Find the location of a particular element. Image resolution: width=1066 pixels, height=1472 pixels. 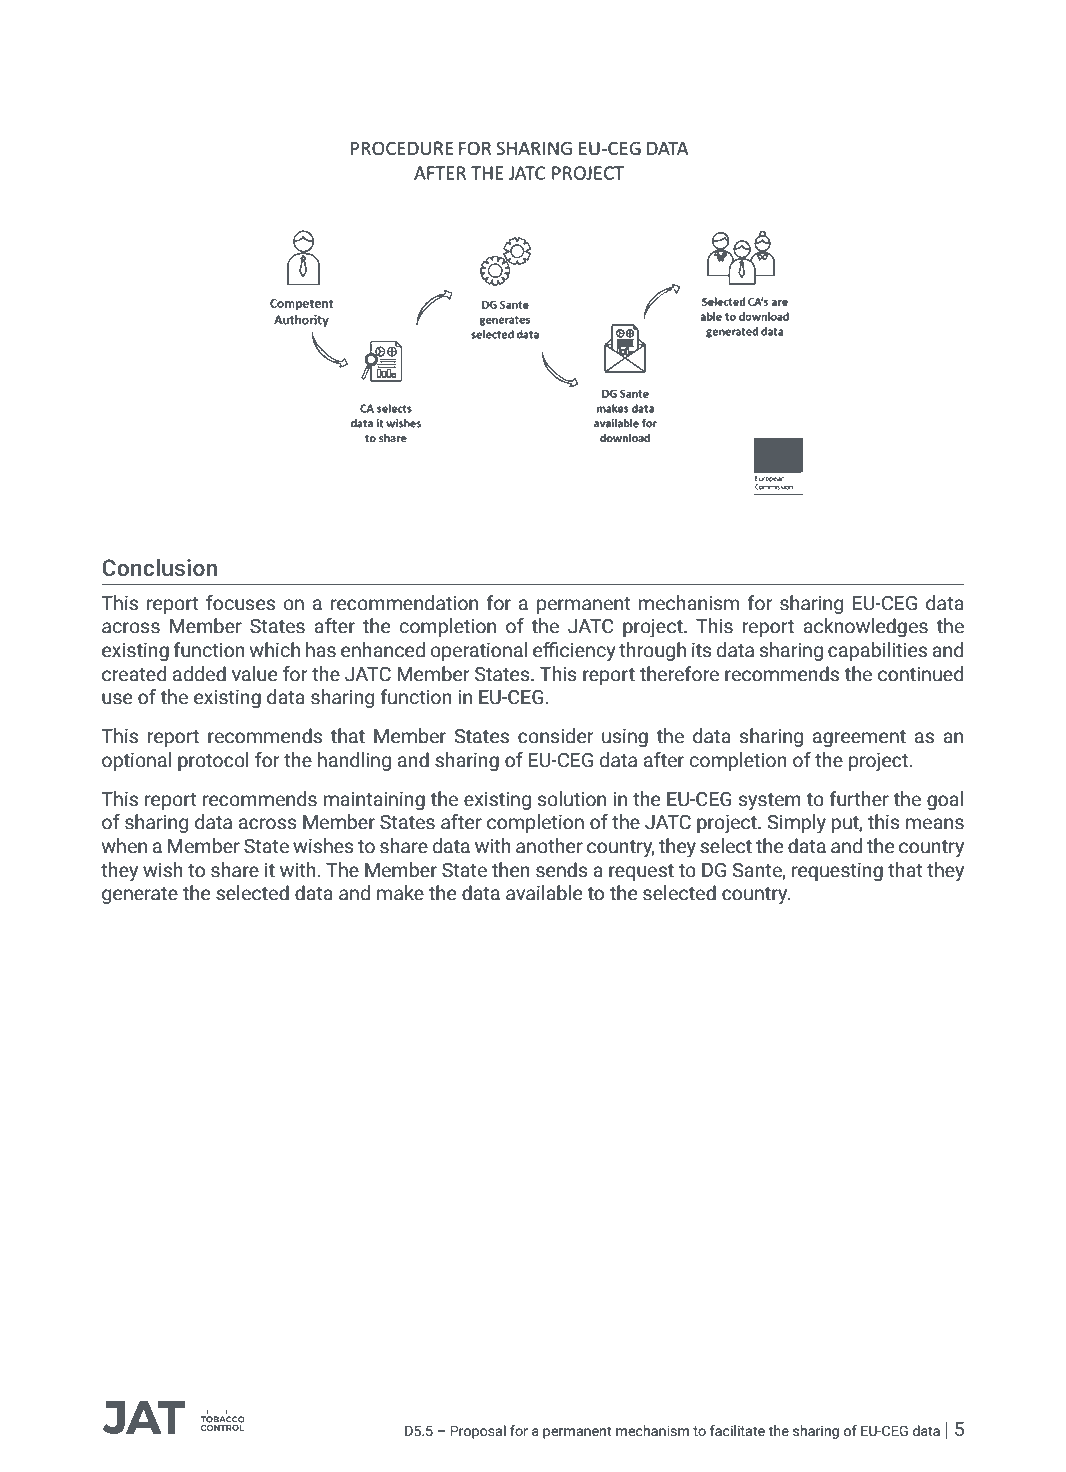

acknowledges is located at coordinates (865, 627).
